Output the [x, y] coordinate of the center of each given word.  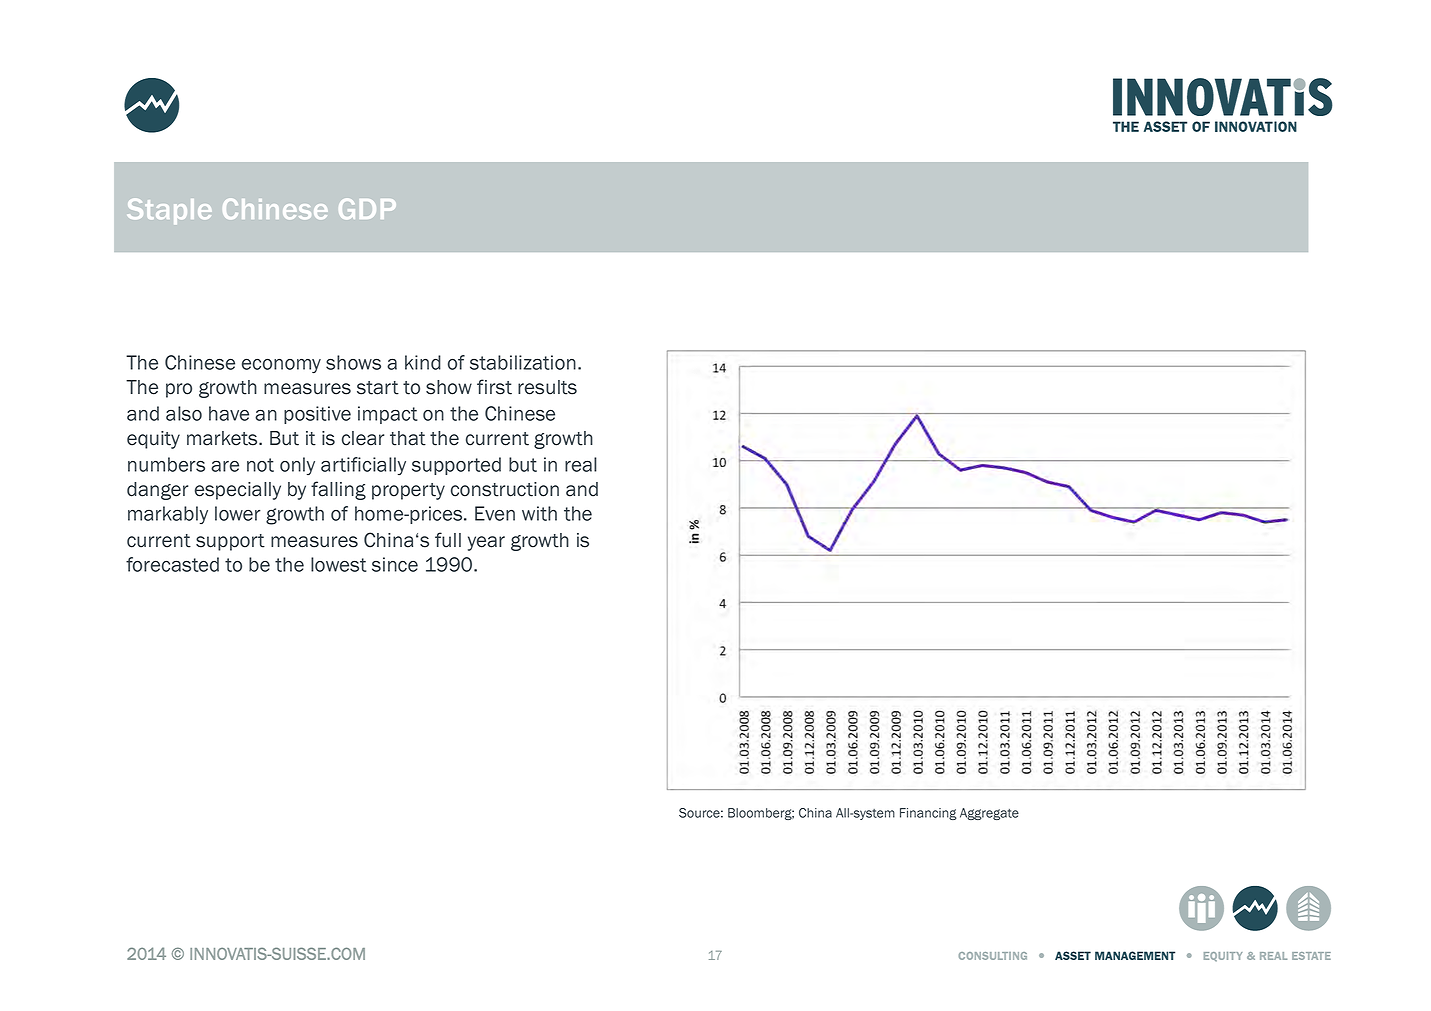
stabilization [523, 362]
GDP [367, 209]
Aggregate [989, 814]
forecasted [172, 564]
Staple [169, 211]
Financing [928, 814]
